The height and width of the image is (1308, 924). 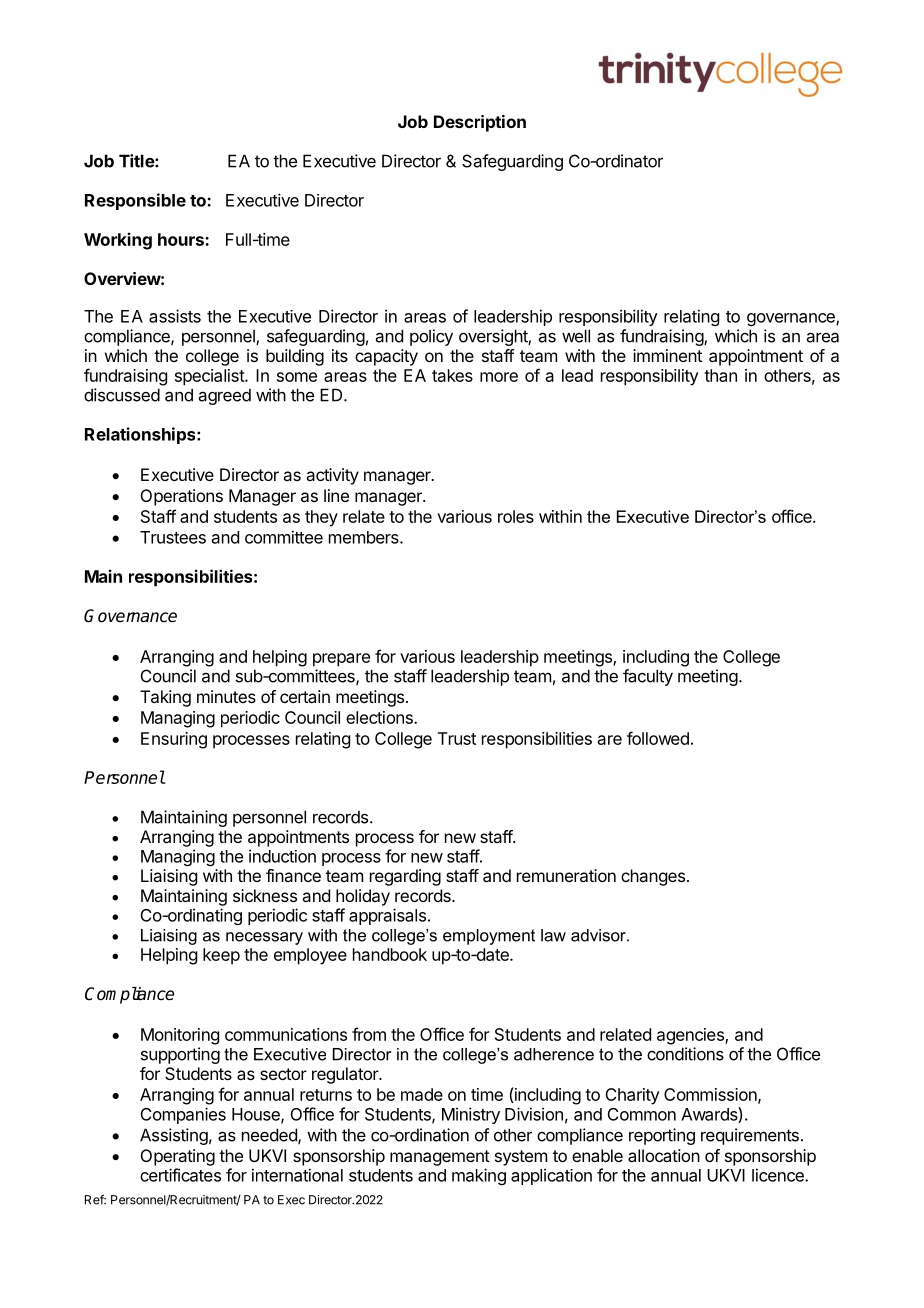 I want to click on Responsible, so click(x=135, y=201).
